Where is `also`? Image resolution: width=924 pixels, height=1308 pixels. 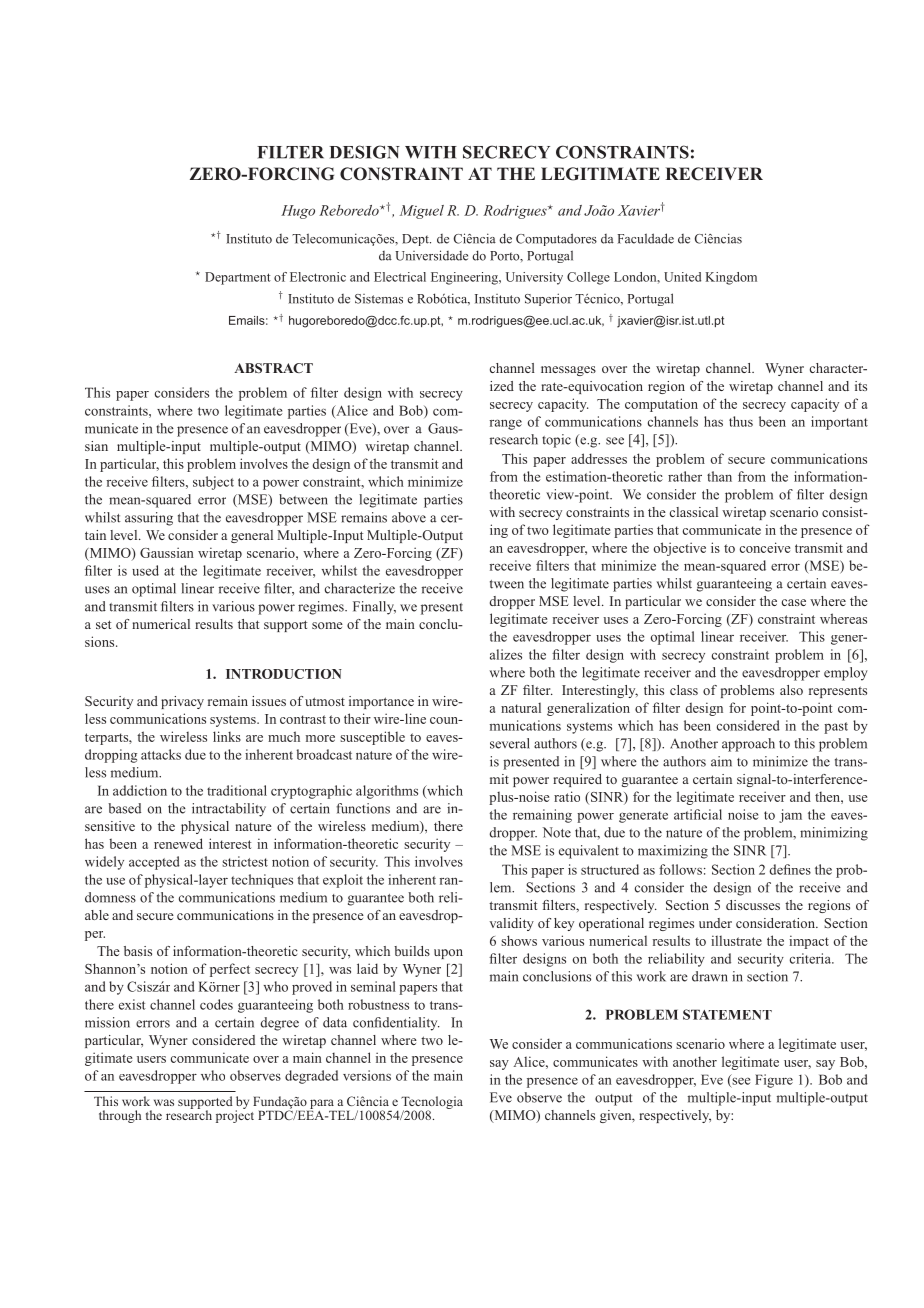 also is located at coordinates (791, 690).
